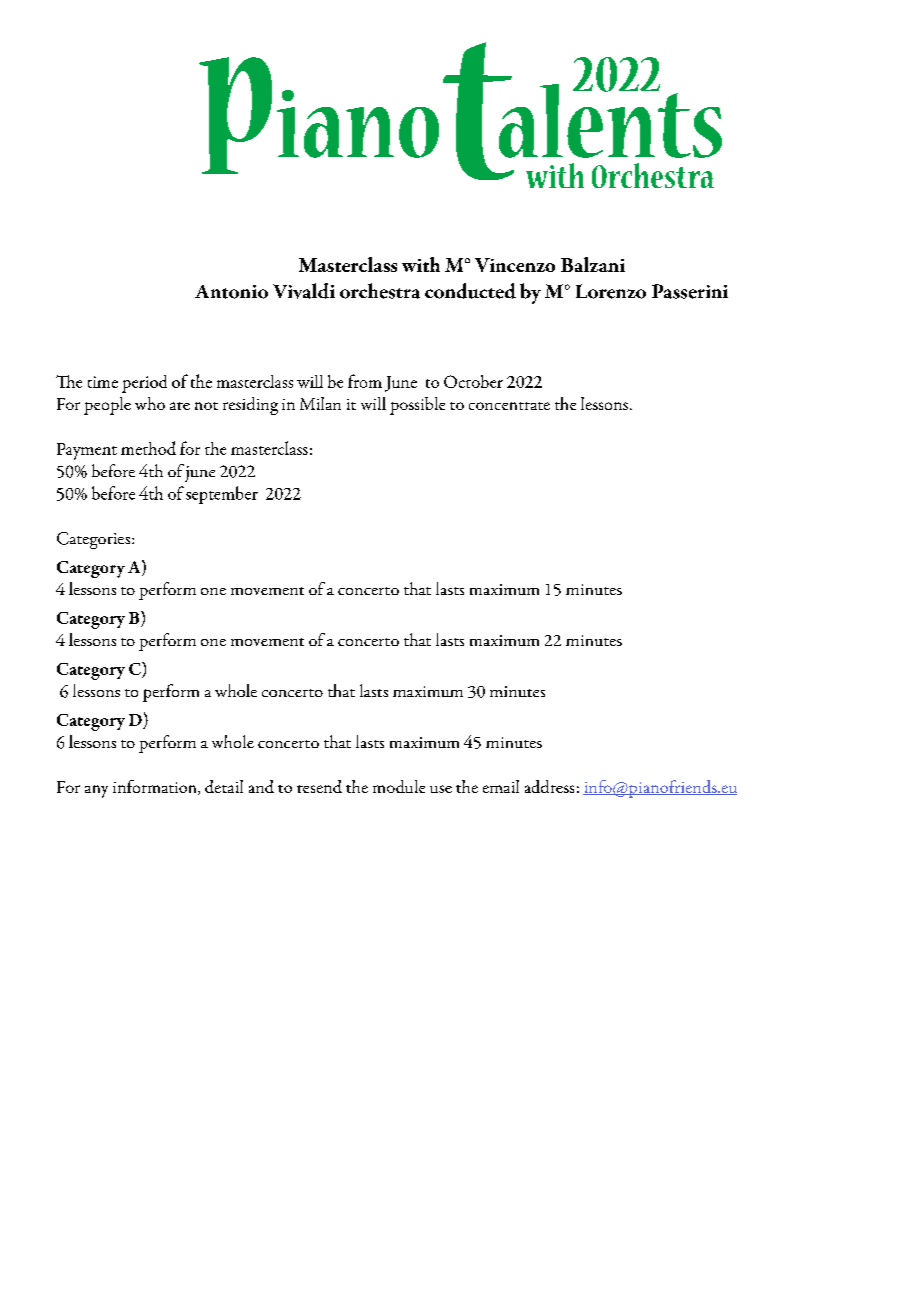  Describe the element at coordinates (319, 786) in the document. I see `resend` at that location.
